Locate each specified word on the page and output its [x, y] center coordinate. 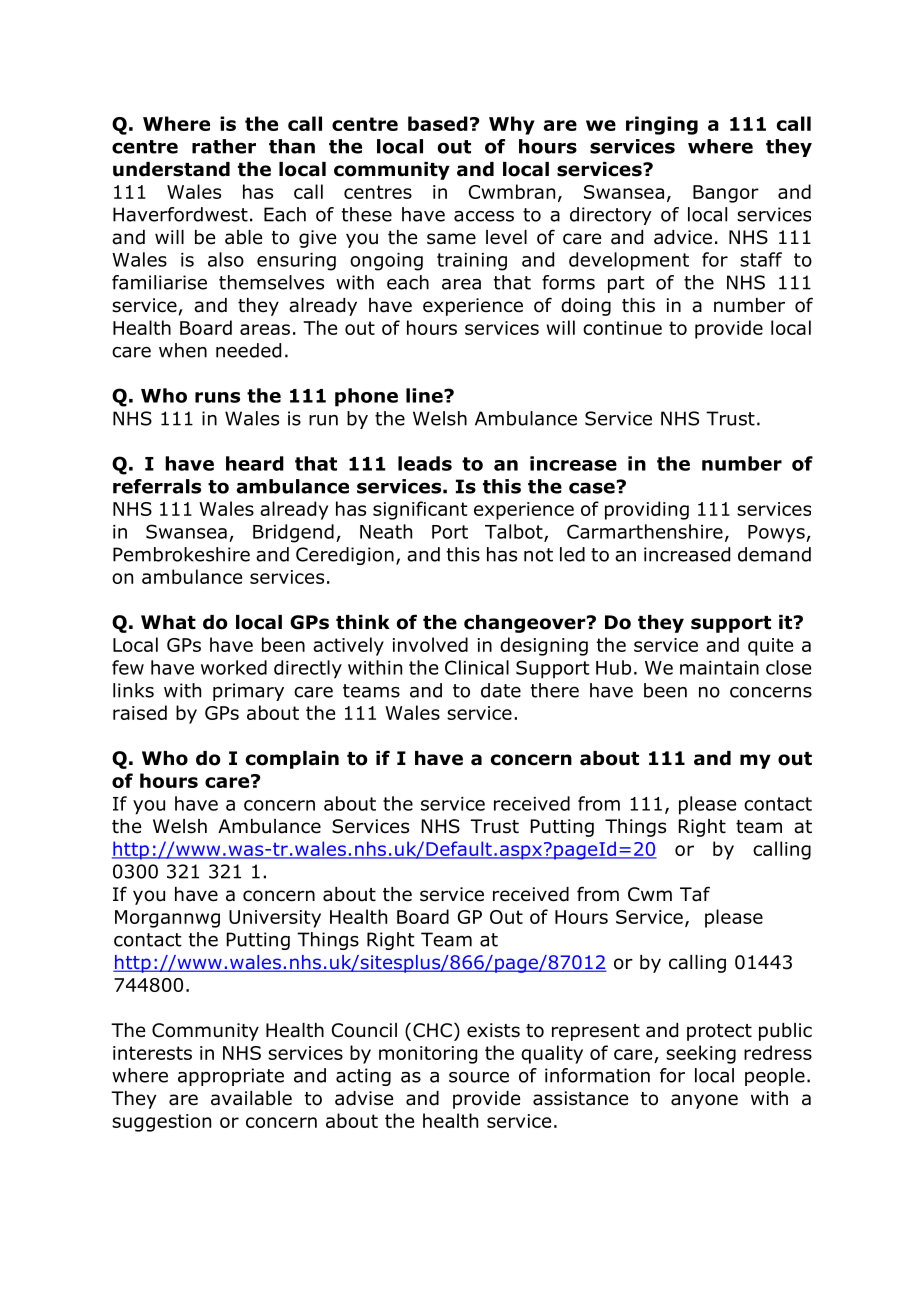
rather [224, 146]
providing [647, 510]
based [438, 123]
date [501, 690]
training [472, 262]
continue [622, 328]
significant [420, 510]
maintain [719, 668]
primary [248, 692]
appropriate [231, 1077]
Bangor [726, 194]
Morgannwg [167, 919]
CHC [432, 1030]
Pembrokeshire [181, 554]
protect [719, 1032]
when [183, 350]
